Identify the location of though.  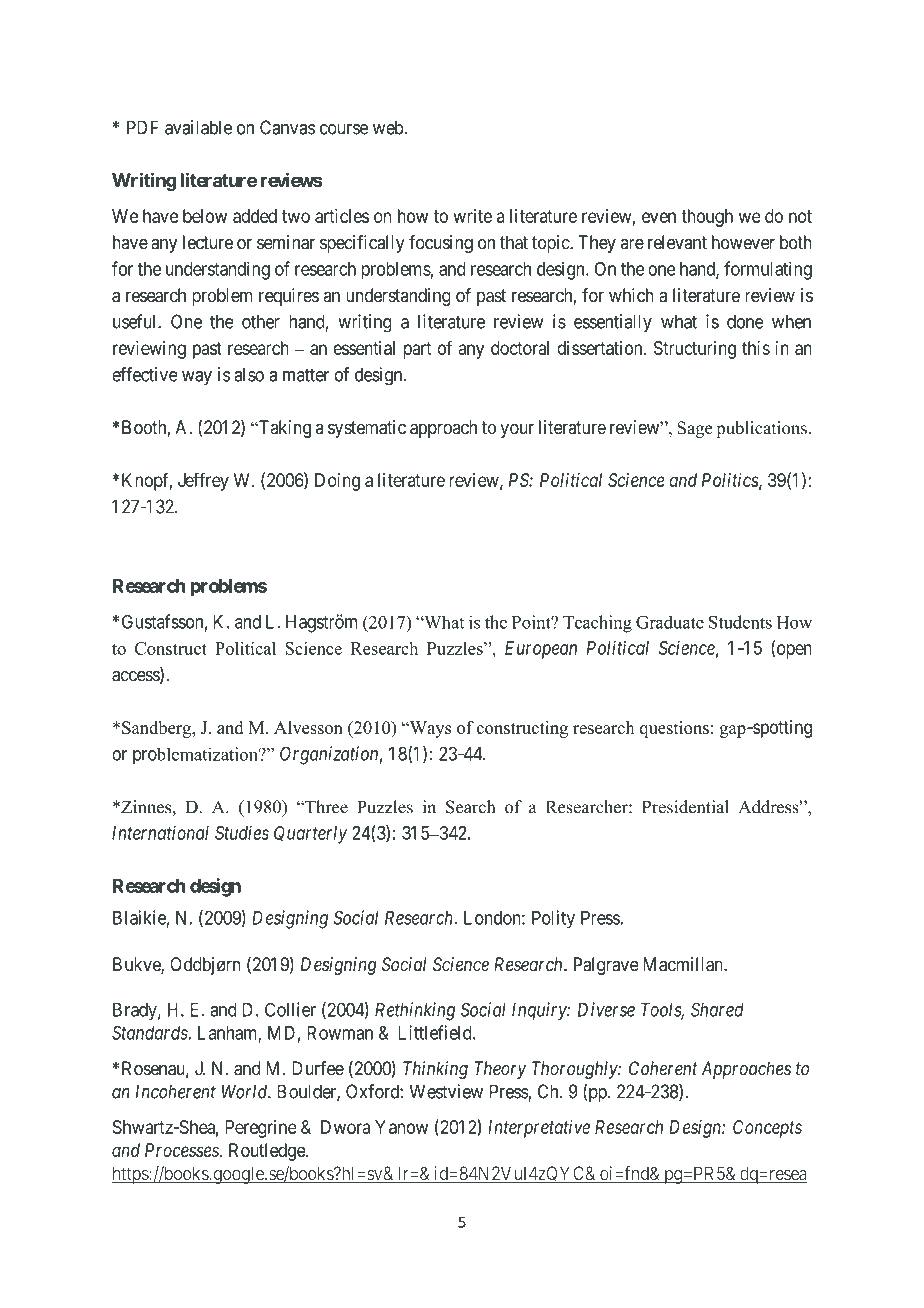
(707, 218).
